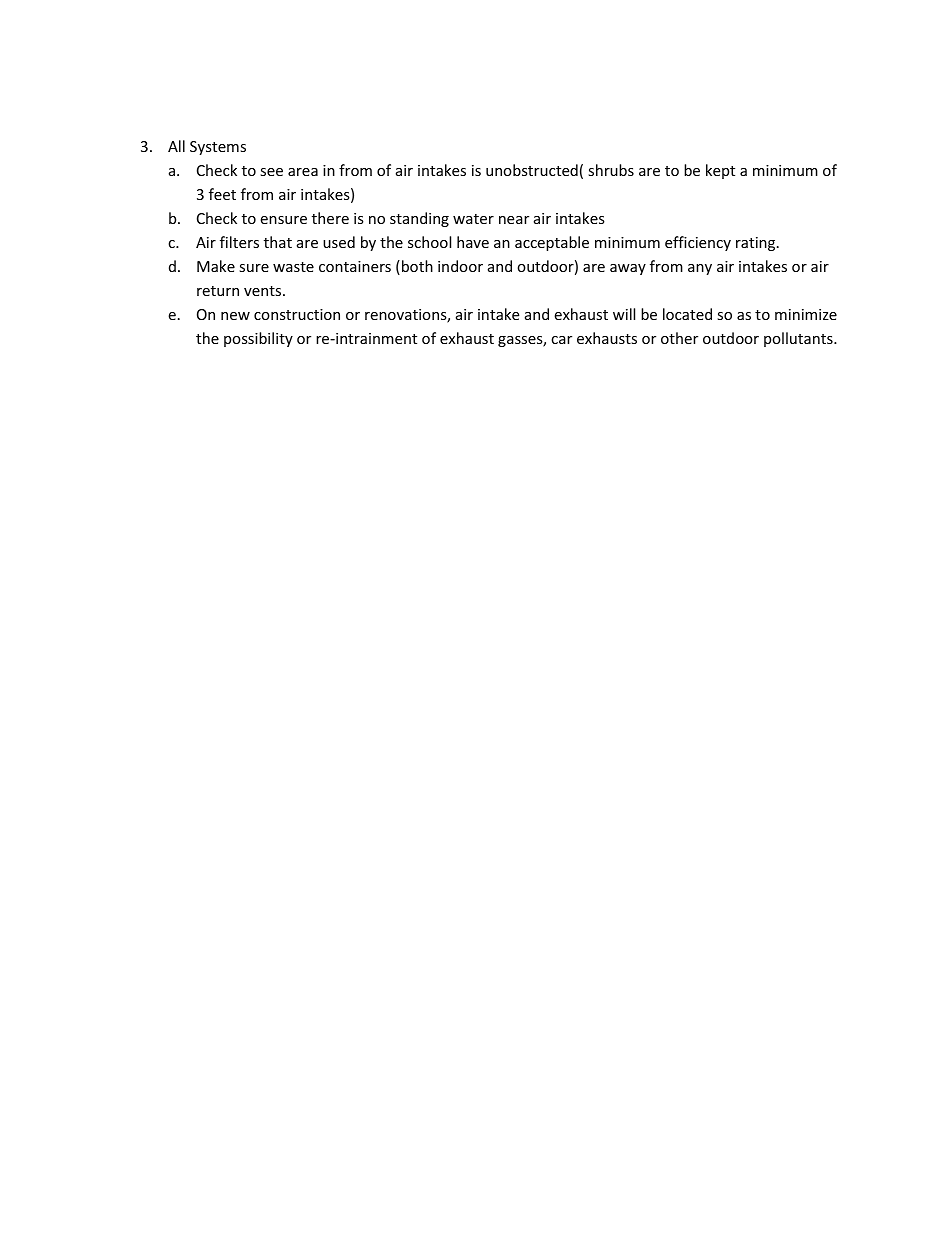 The image size is (952, 1233). I want to click on efficiency, so click(698, 243).
